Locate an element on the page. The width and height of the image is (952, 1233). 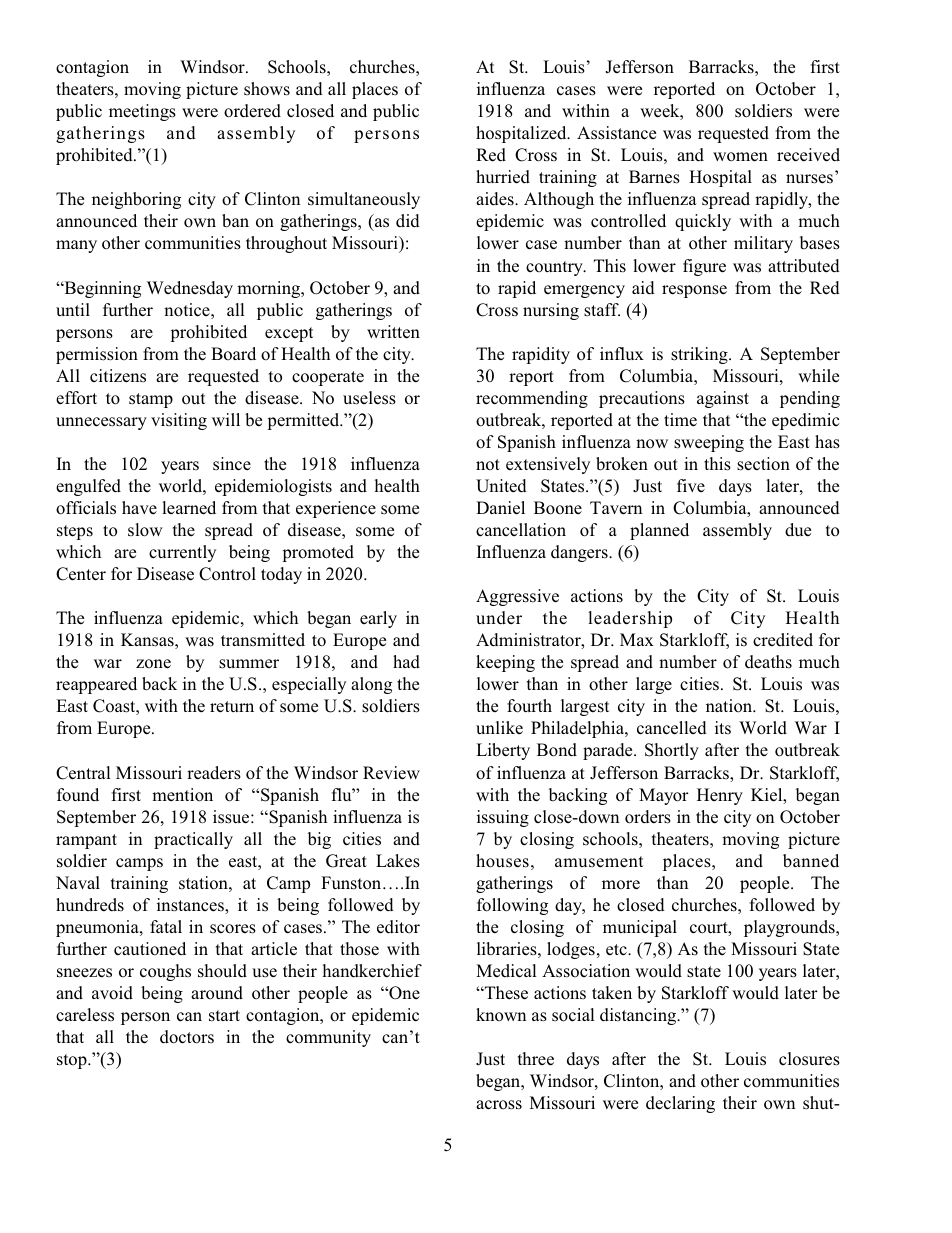
under is located at coordinates (499, 618).
